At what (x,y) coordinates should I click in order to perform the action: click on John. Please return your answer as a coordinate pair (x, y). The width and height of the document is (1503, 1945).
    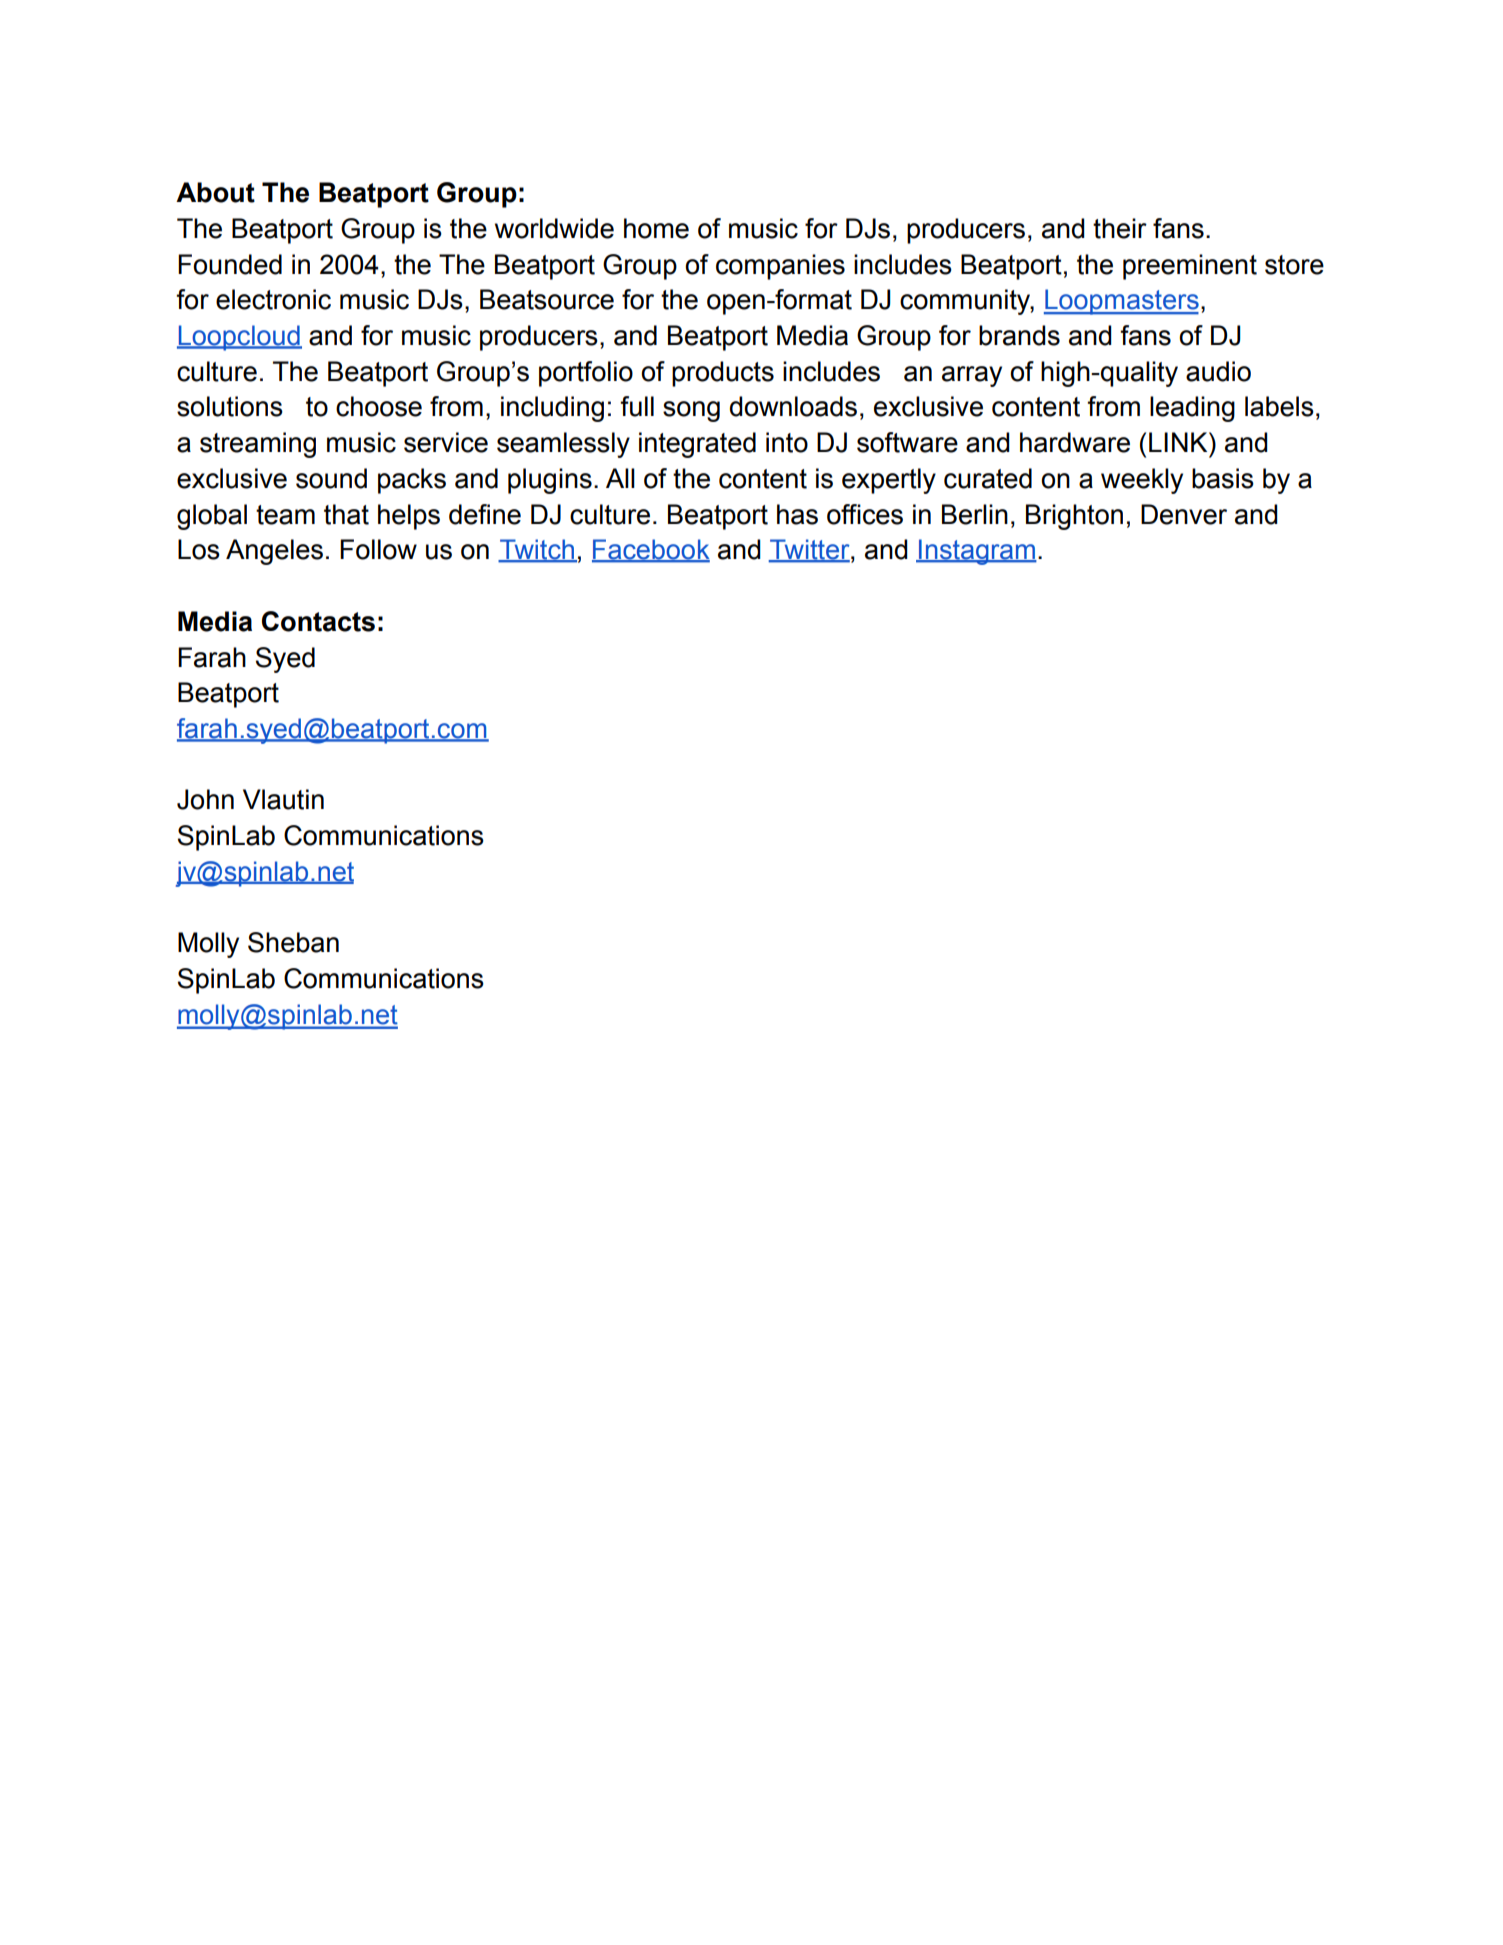
    Looking at the image, I should click on (205, 799).
